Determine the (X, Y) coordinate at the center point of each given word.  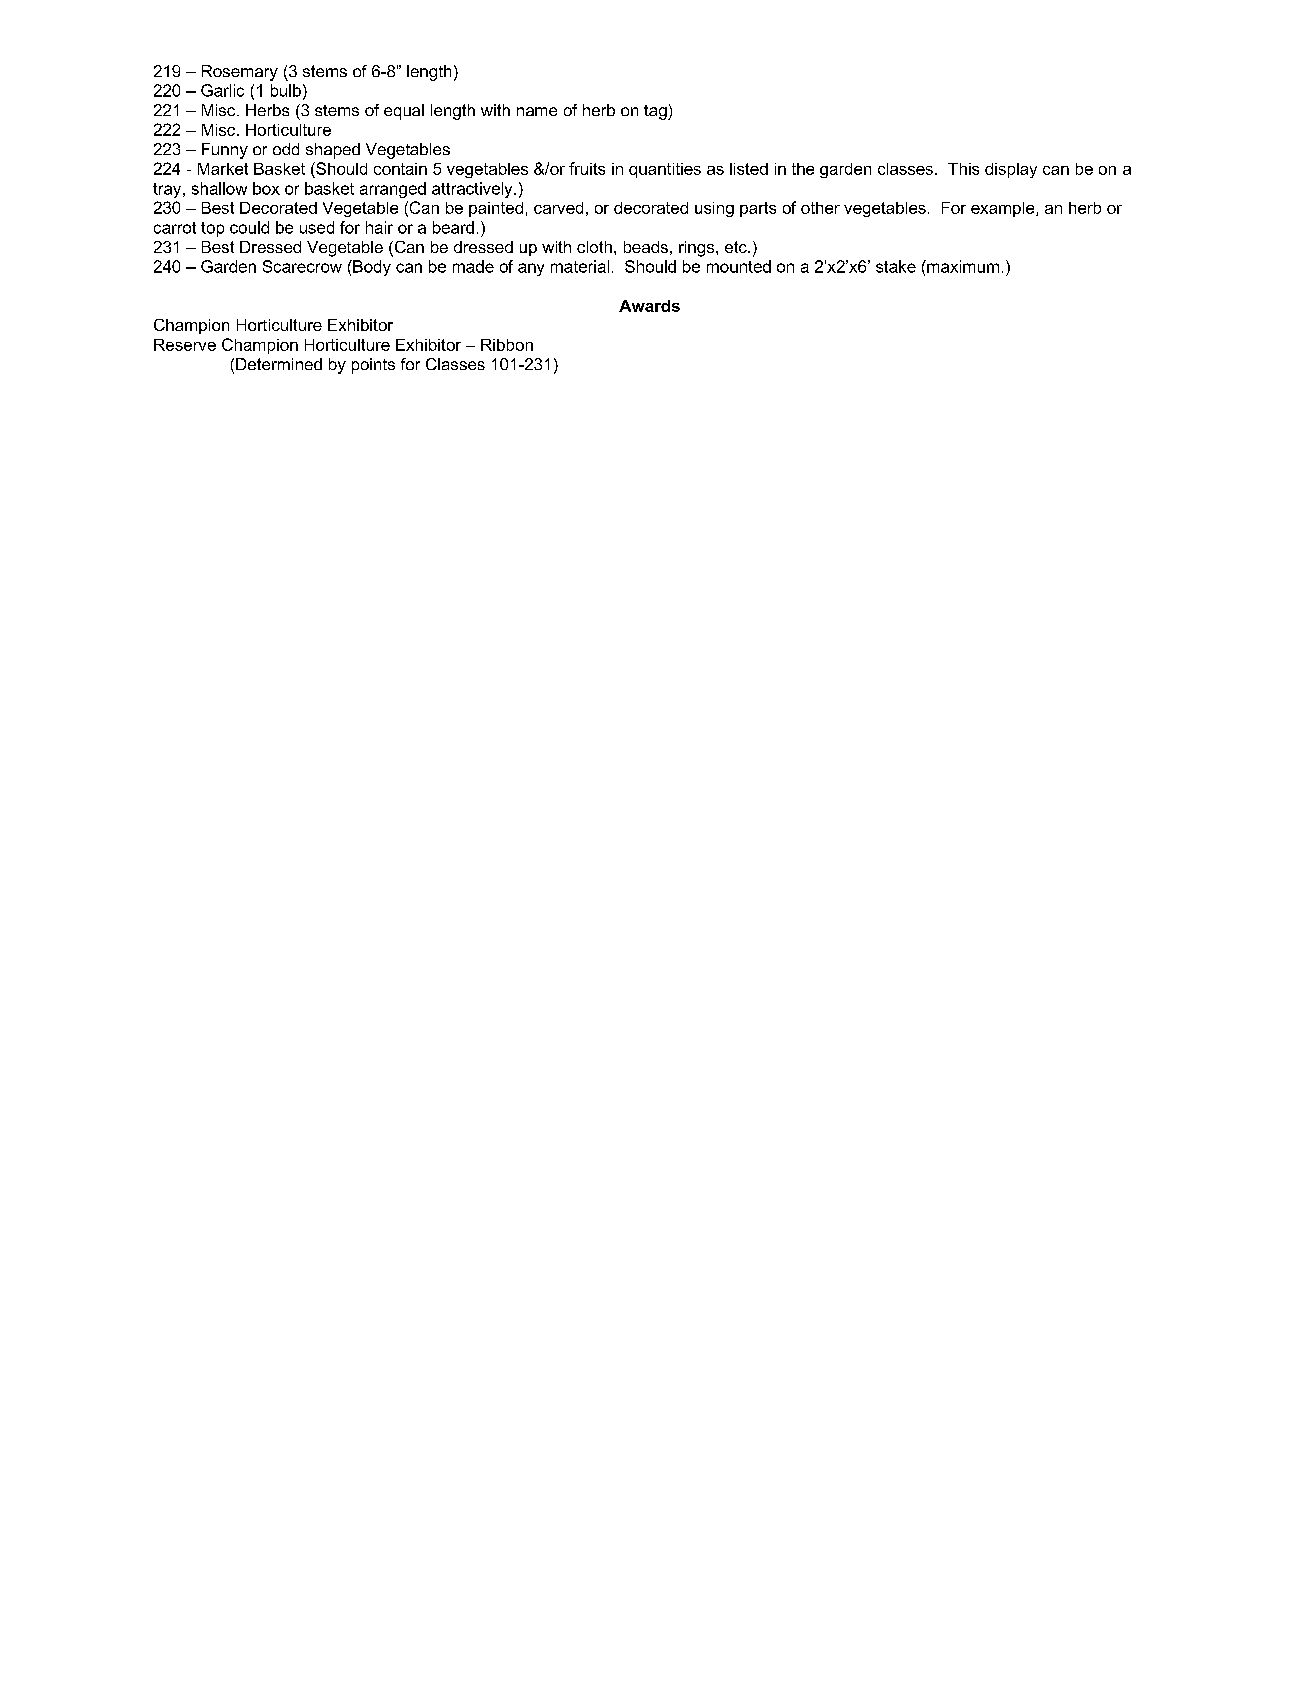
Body (371, 268)
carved (558, 208)
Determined (279, 364)
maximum (962, 266)
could (249, 227)
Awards (649, 306)
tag (656, 112)
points (373, 366)
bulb (286, 90)
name (537, 111)
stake (896, 266)
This (963, 169)
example (1004, 209)
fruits (587, 168)
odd (286, 149)
